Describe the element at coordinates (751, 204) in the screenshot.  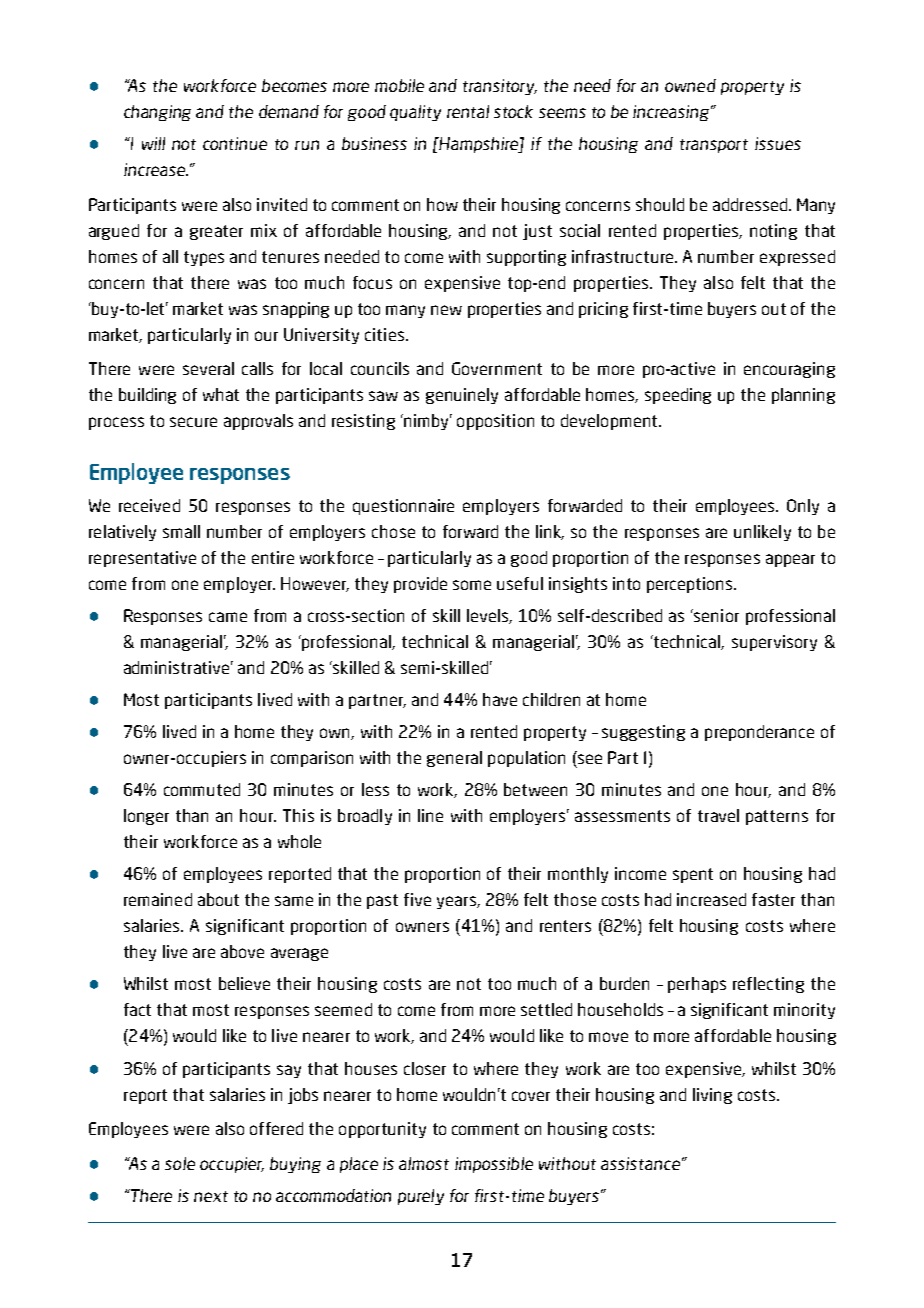
I see `addressed` at that location.
